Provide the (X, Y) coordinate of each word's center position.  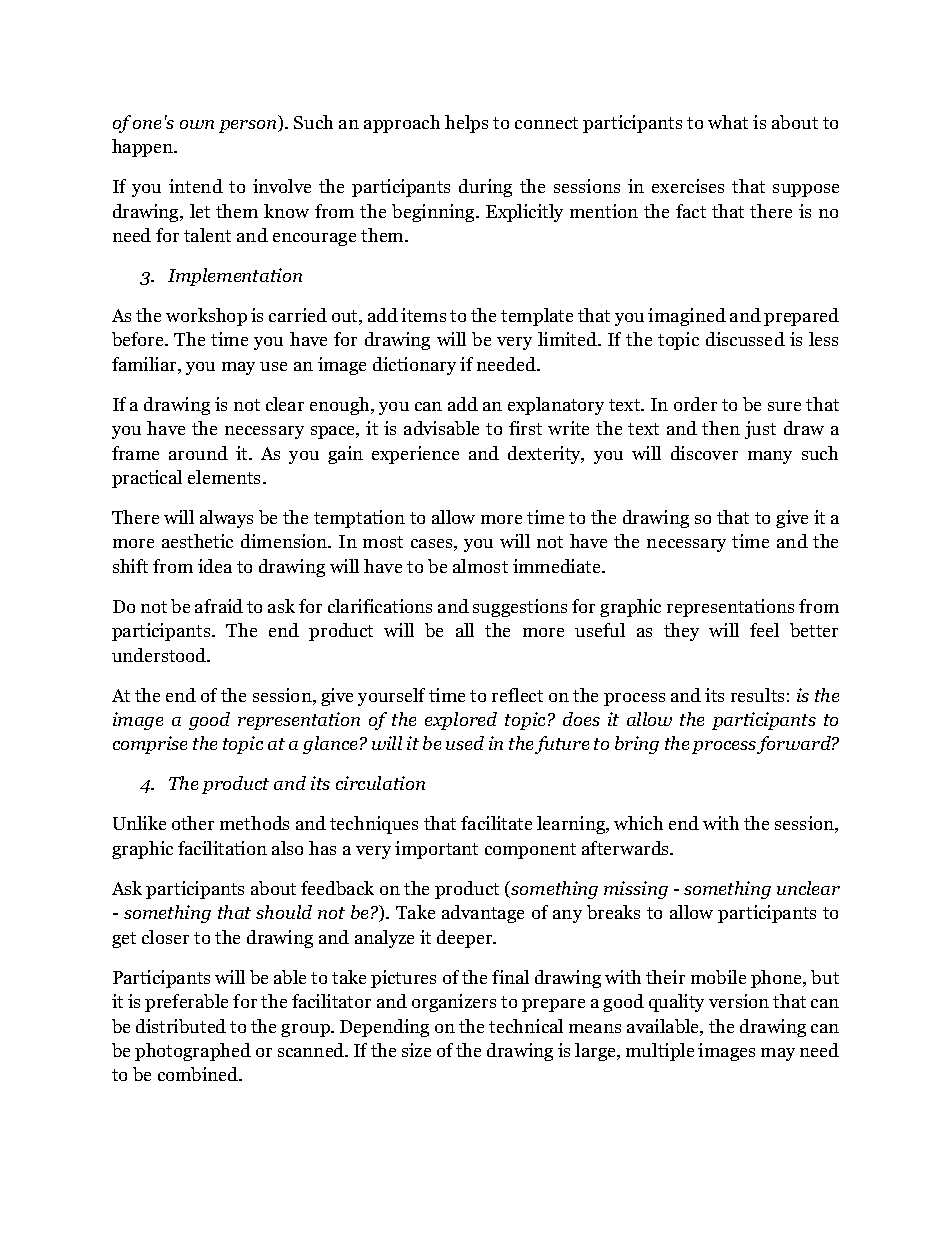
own (197, 124)
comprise (150, 745)
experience (415, 455)
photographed (193, 1052)
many (770, 457)
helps (466, 124)
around (198, 453)
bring (637, 745)
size (416, 1050)
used (465, 743)
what (728, 122)
